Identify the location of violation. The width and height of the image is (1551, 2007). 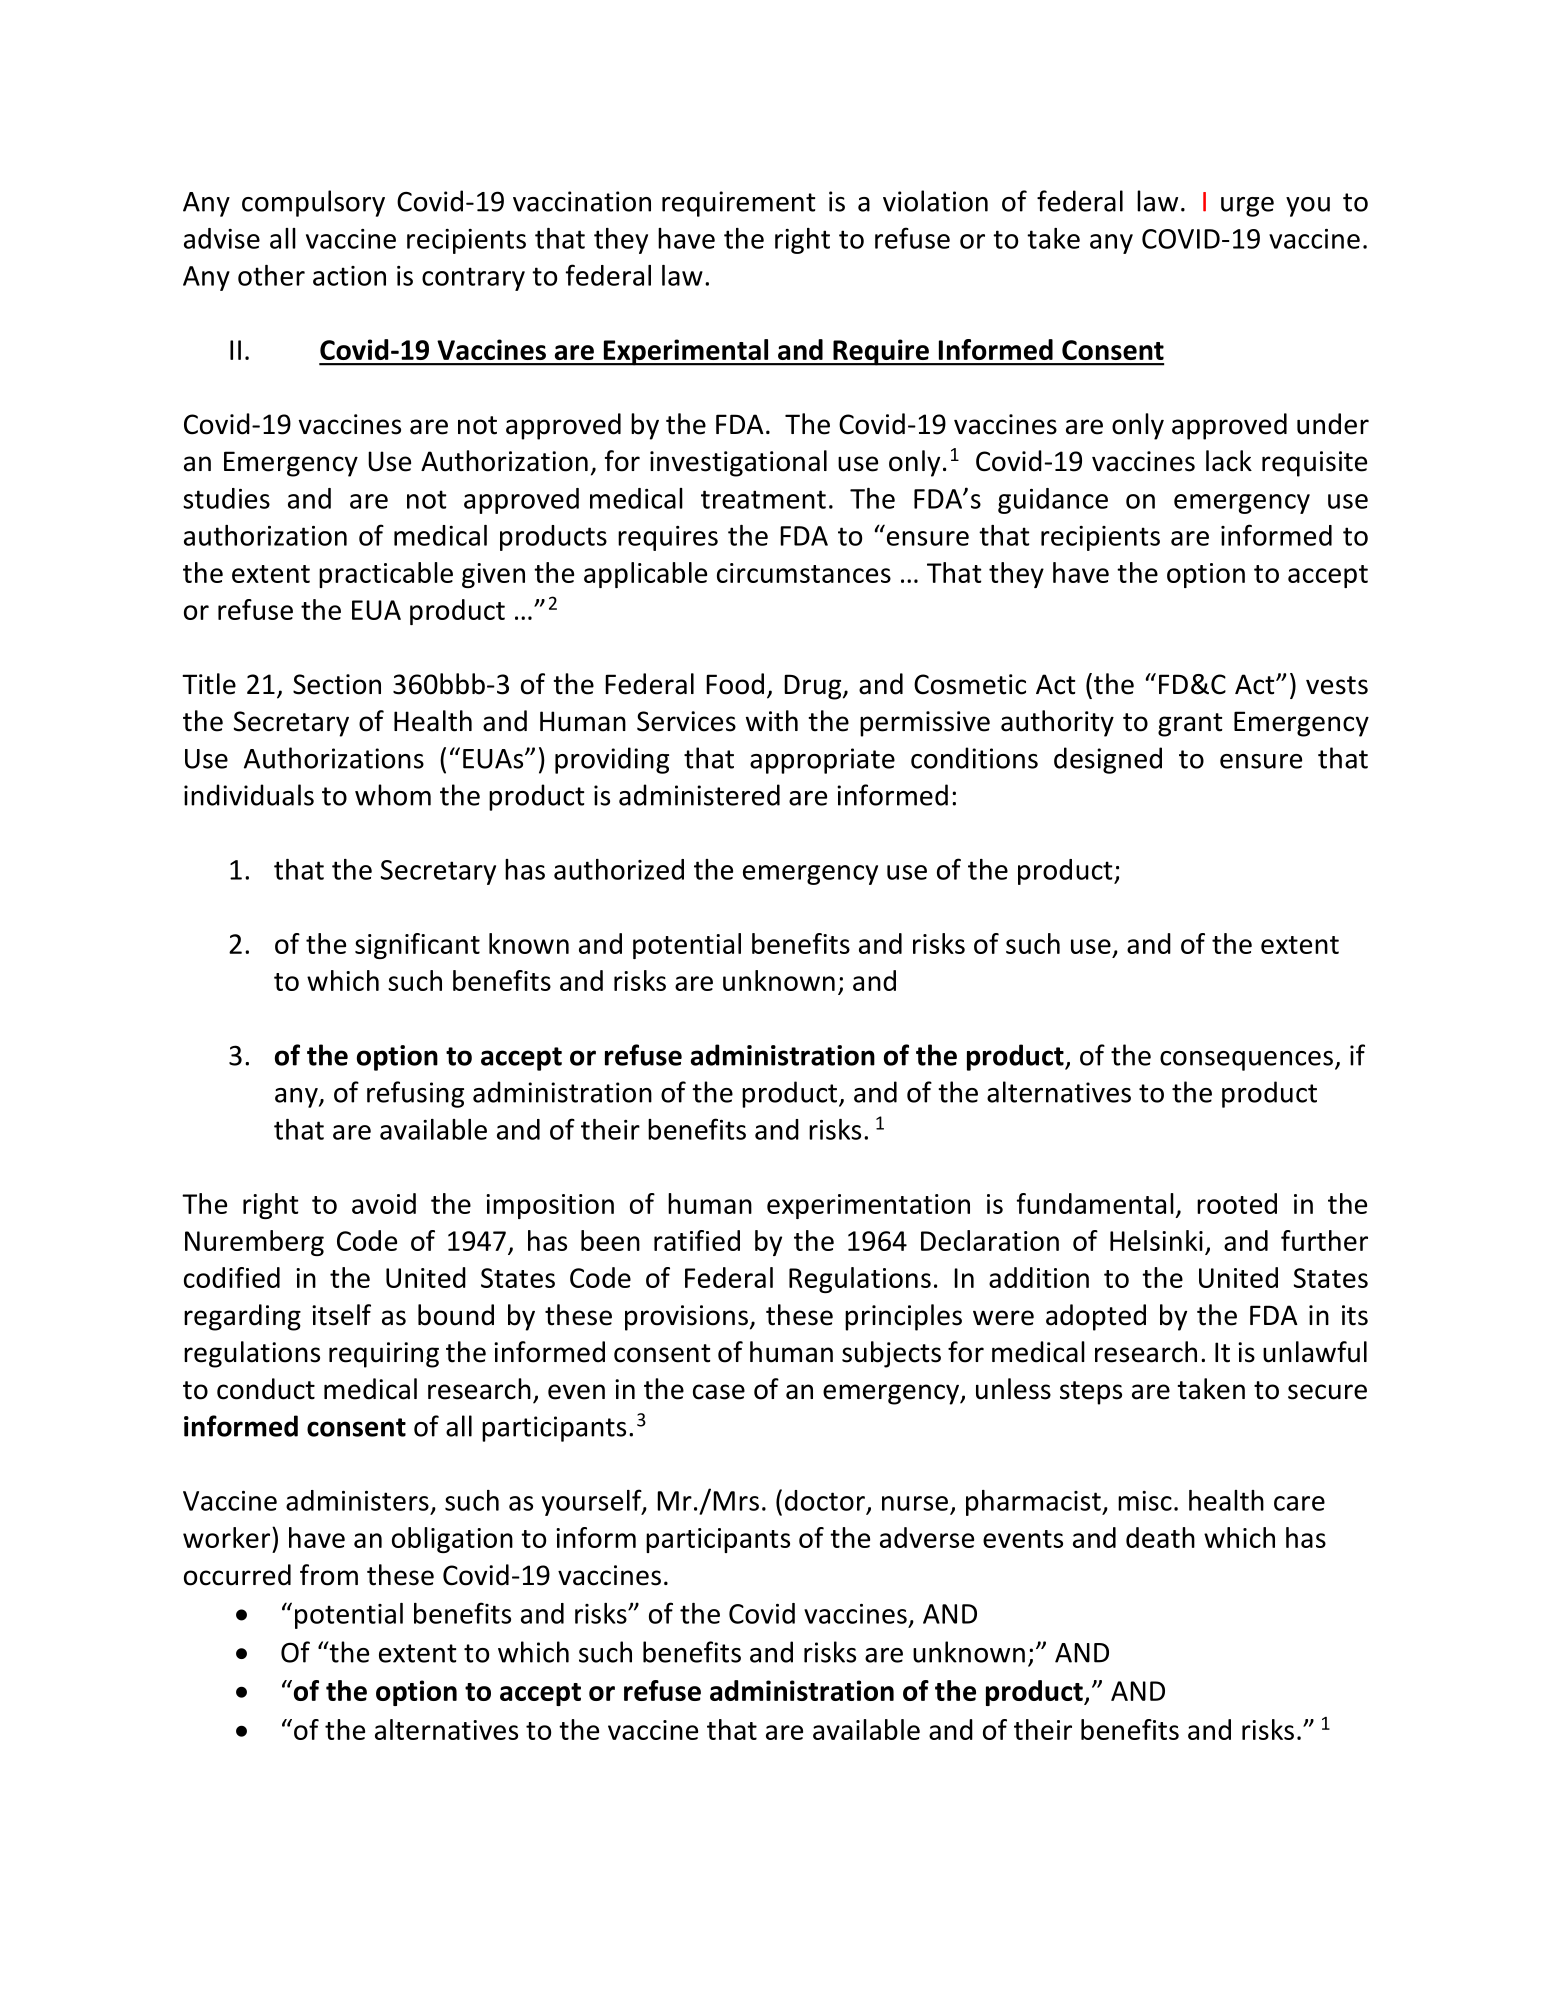
(935, 201).
